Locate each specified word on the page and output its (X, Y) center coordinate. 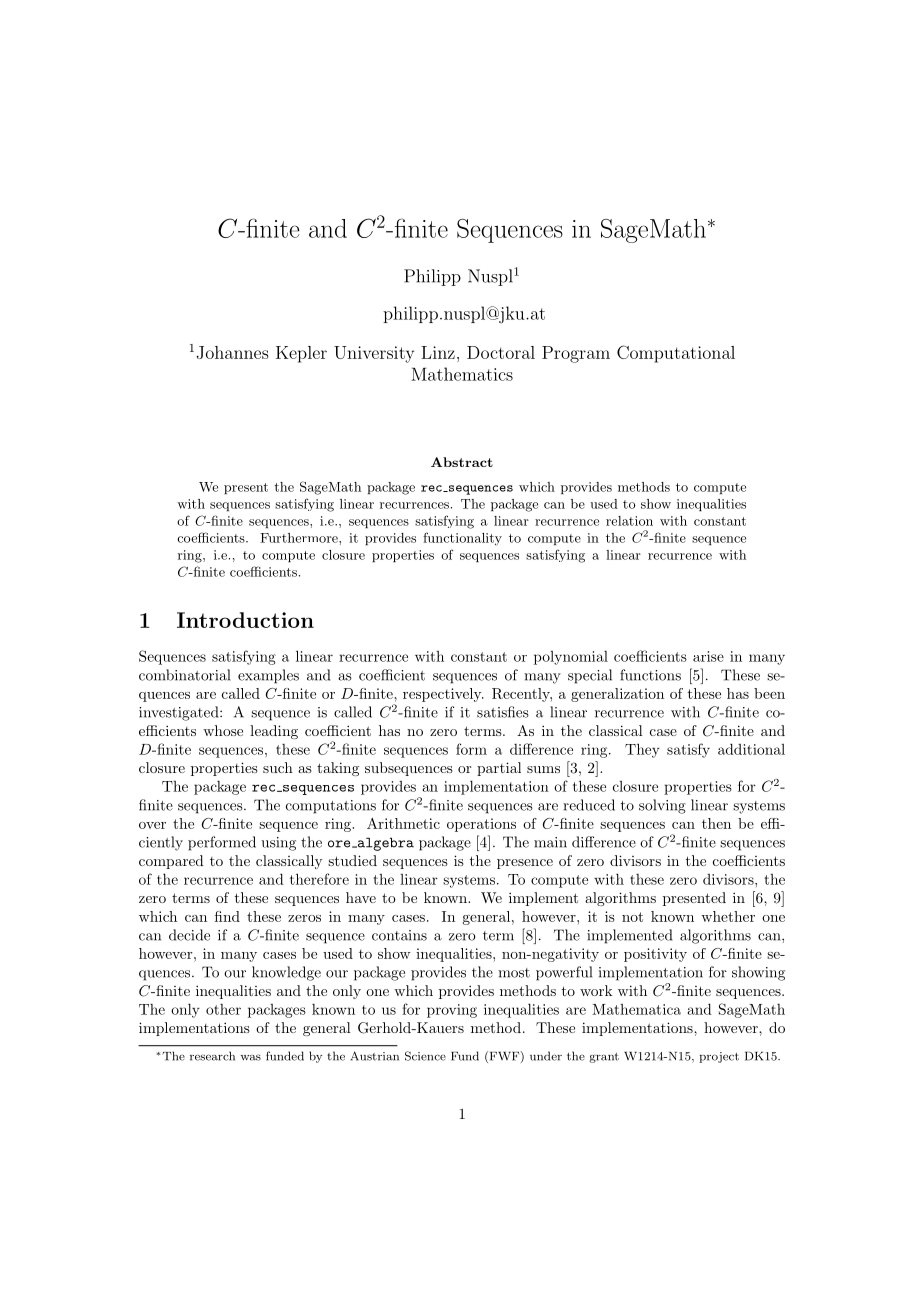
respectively (443, 695)
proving (452, 1011)
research (212, 1056)
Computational (676, 354)
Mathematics (462, 374)
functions (650, 675)
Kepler (301, 354)
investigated (180, 713)
